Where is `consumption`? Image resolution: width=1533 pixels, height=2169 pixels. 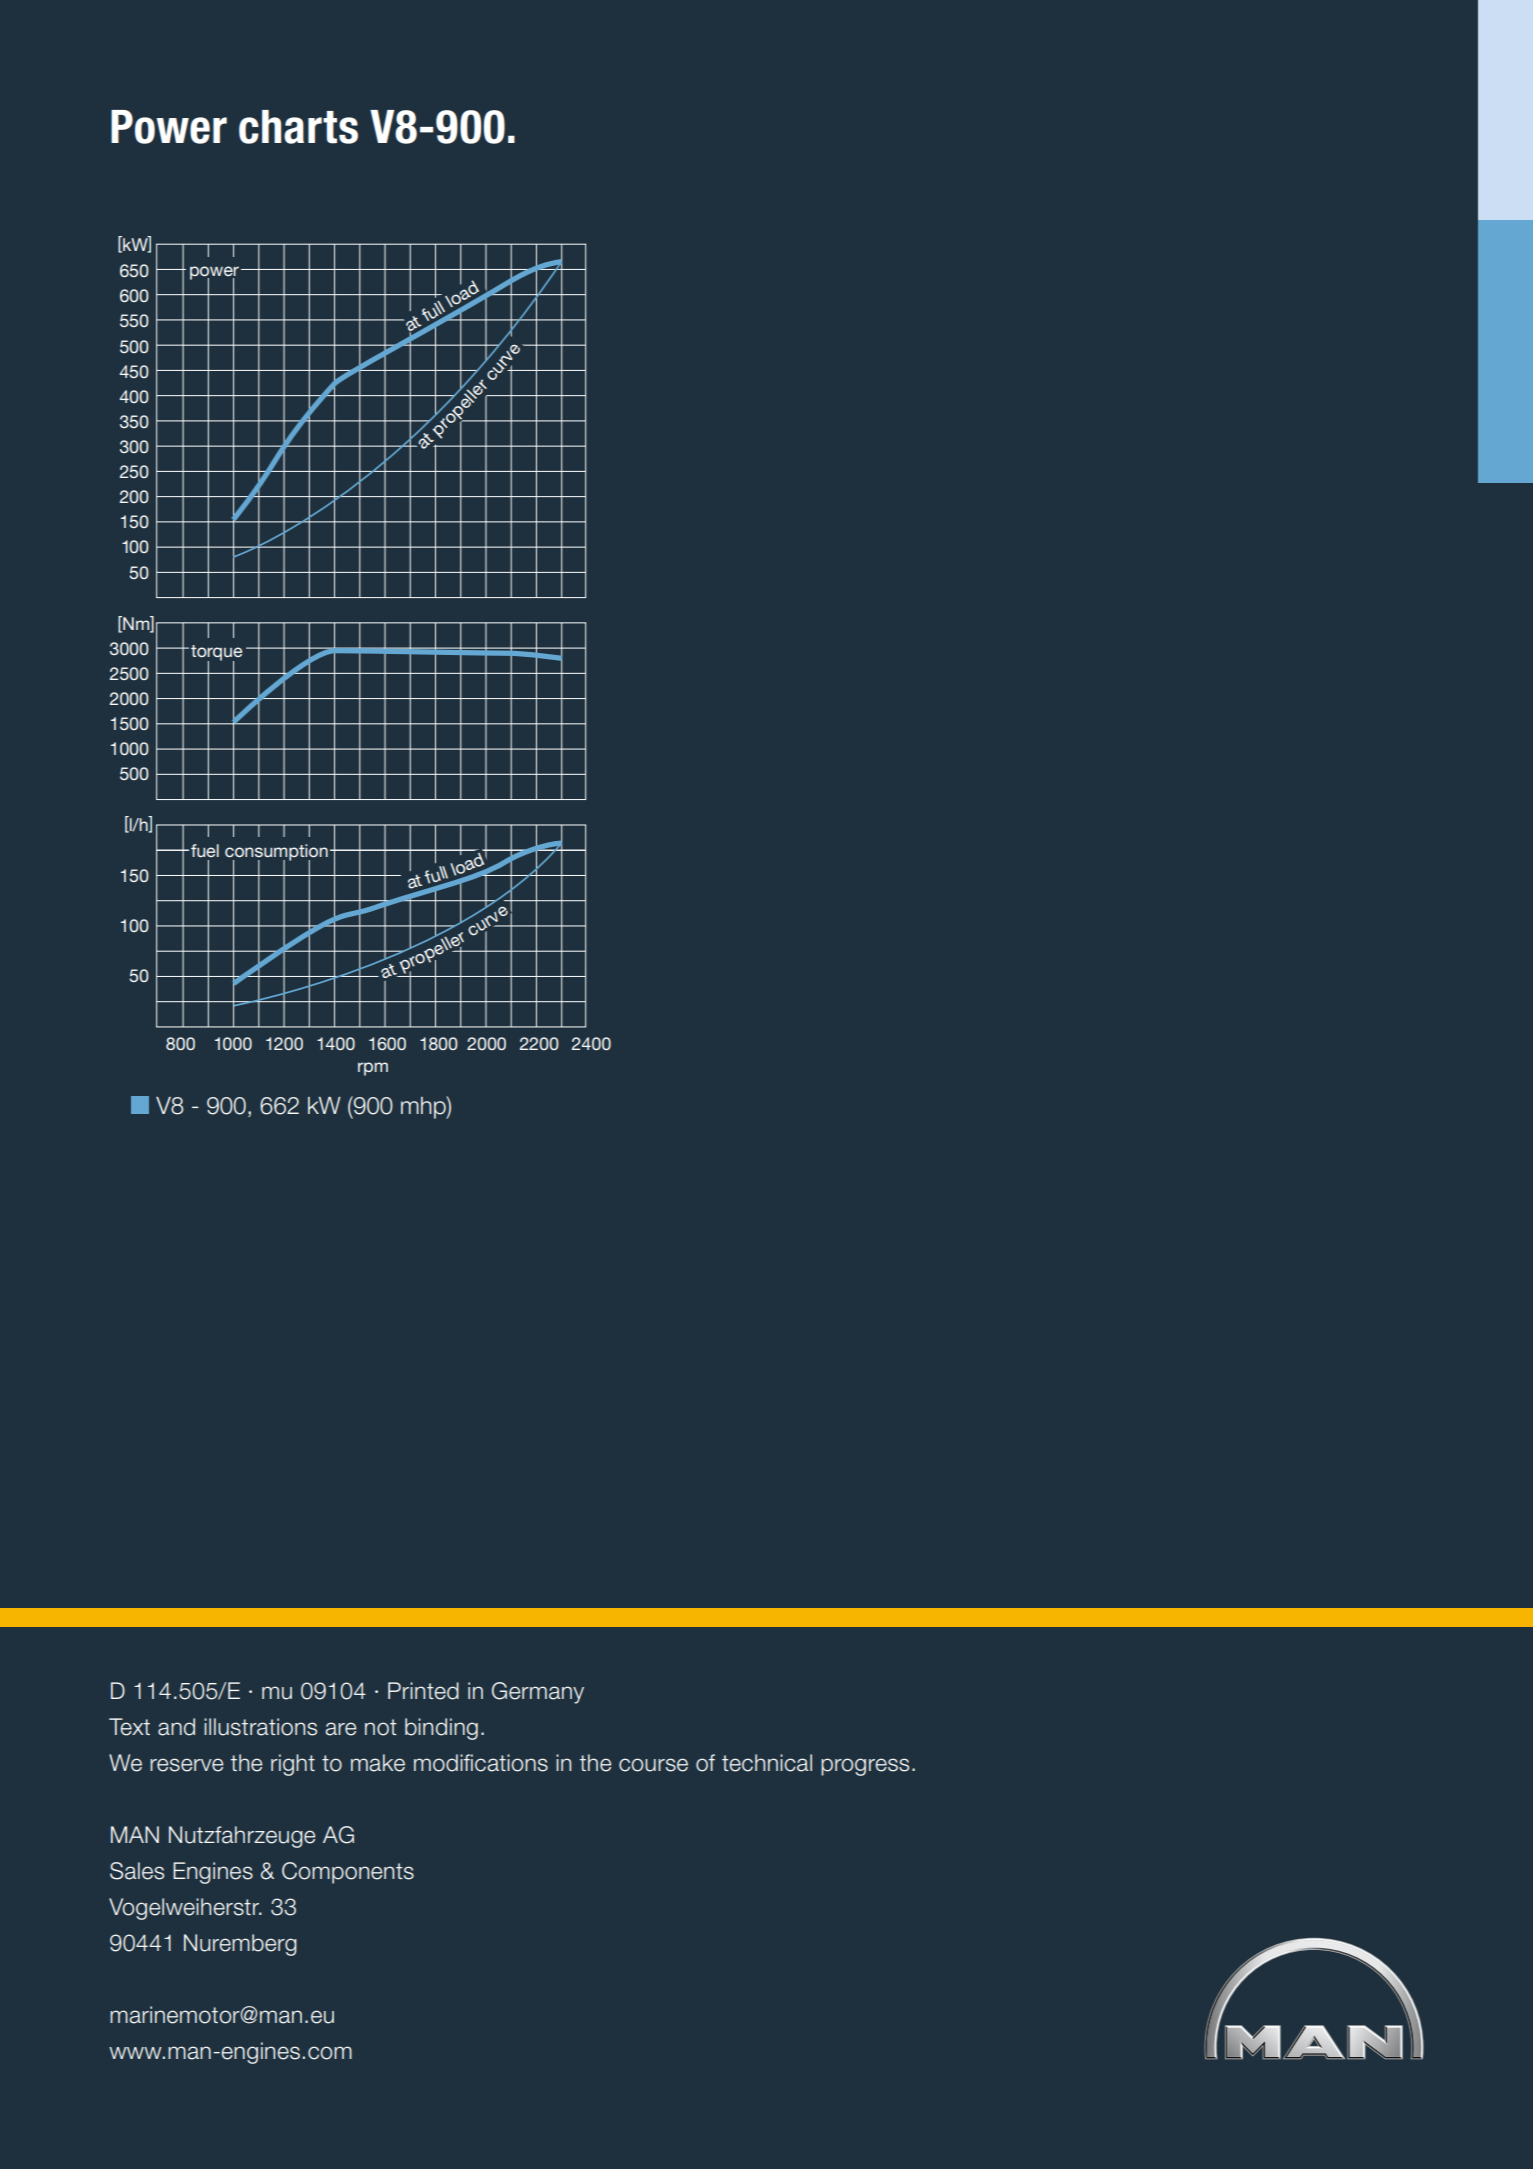 consumption is located at coordinates (276, 853).
